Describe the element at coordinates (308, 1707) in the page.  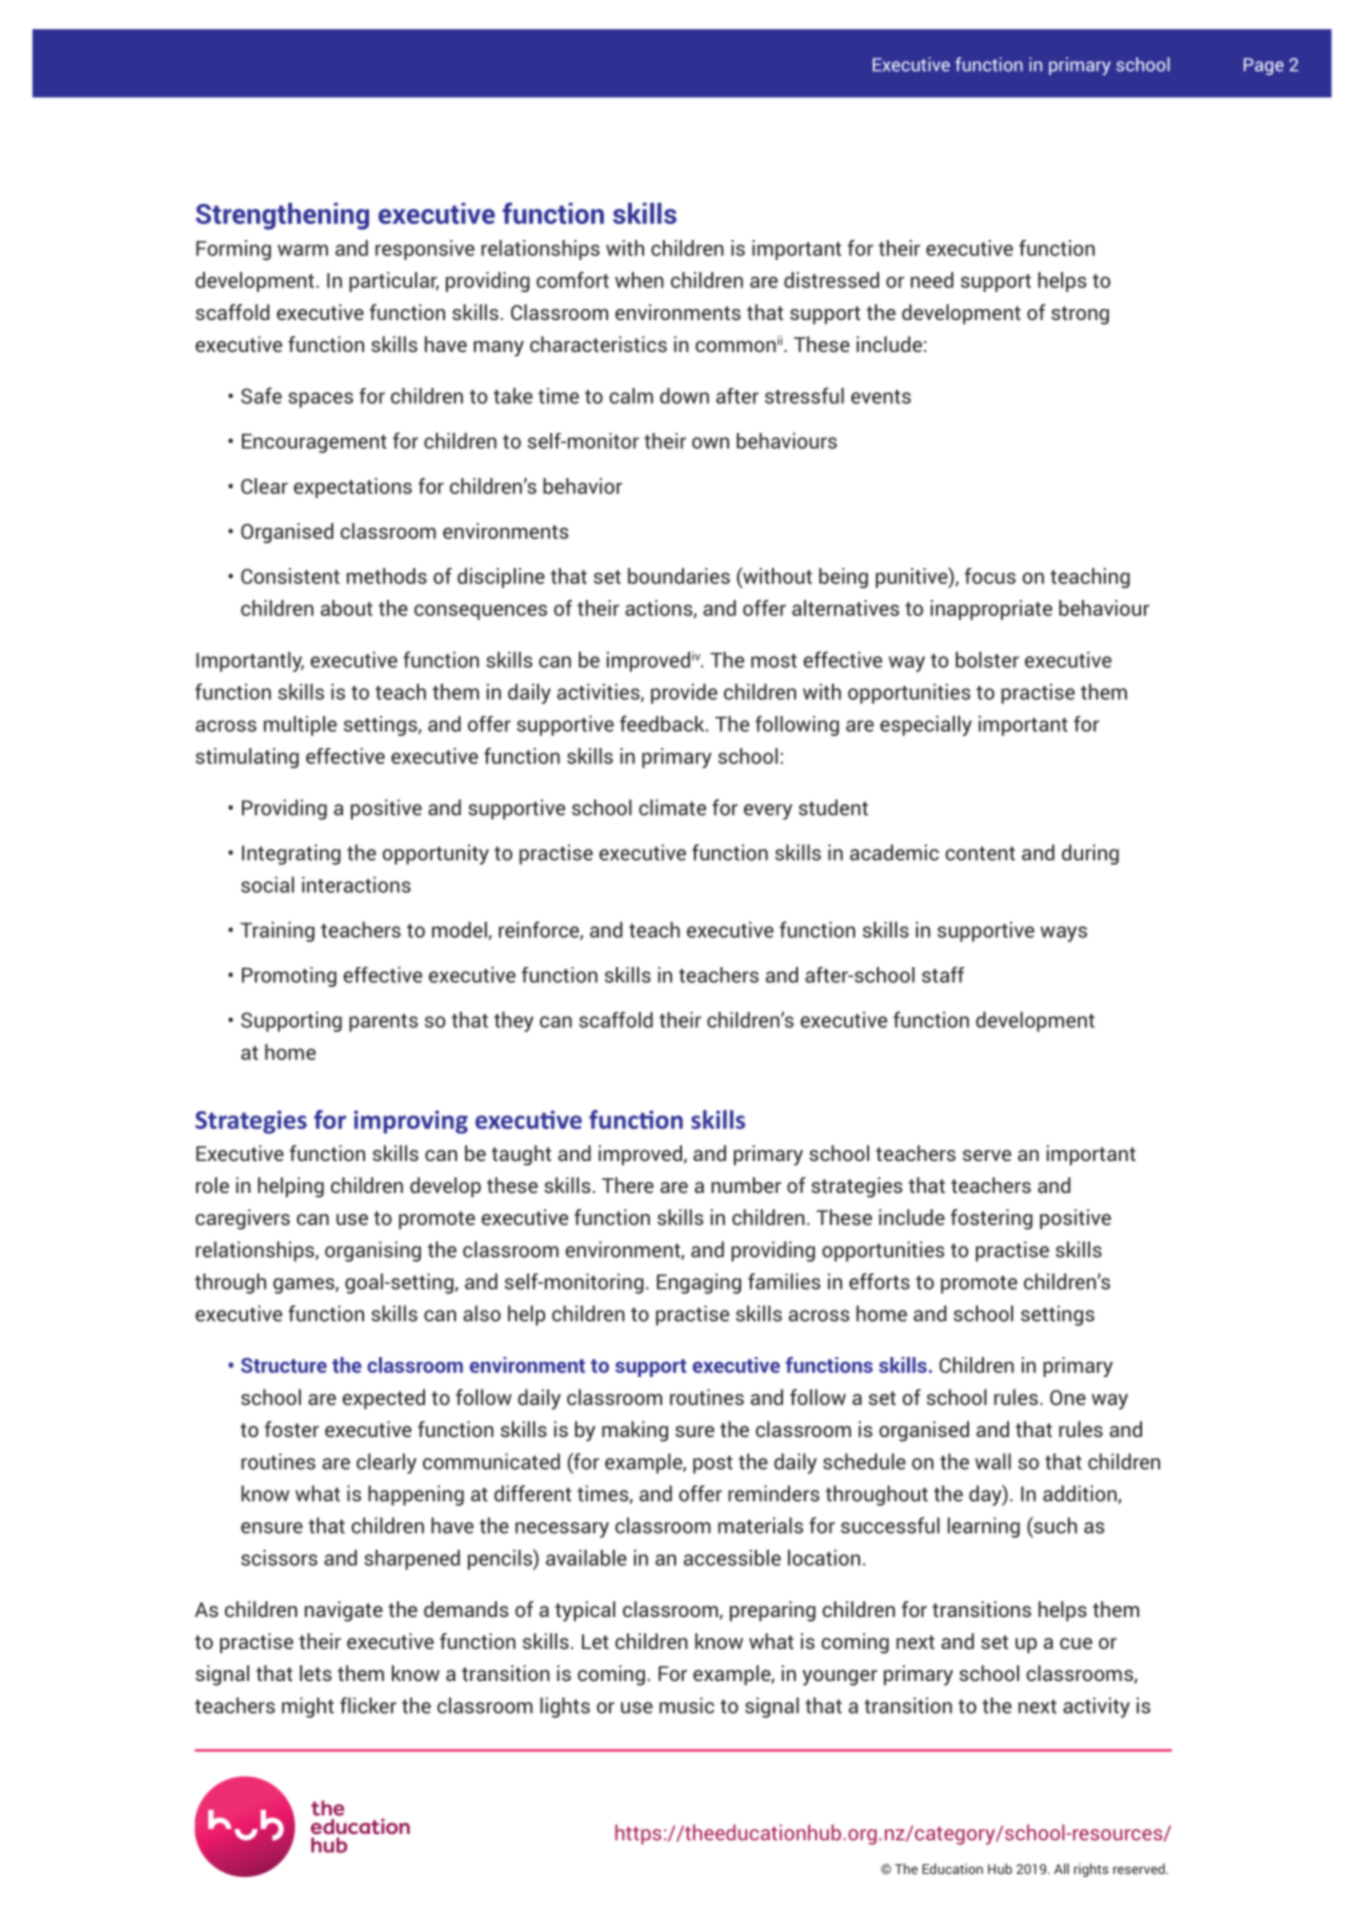
I see `might` at that location.
